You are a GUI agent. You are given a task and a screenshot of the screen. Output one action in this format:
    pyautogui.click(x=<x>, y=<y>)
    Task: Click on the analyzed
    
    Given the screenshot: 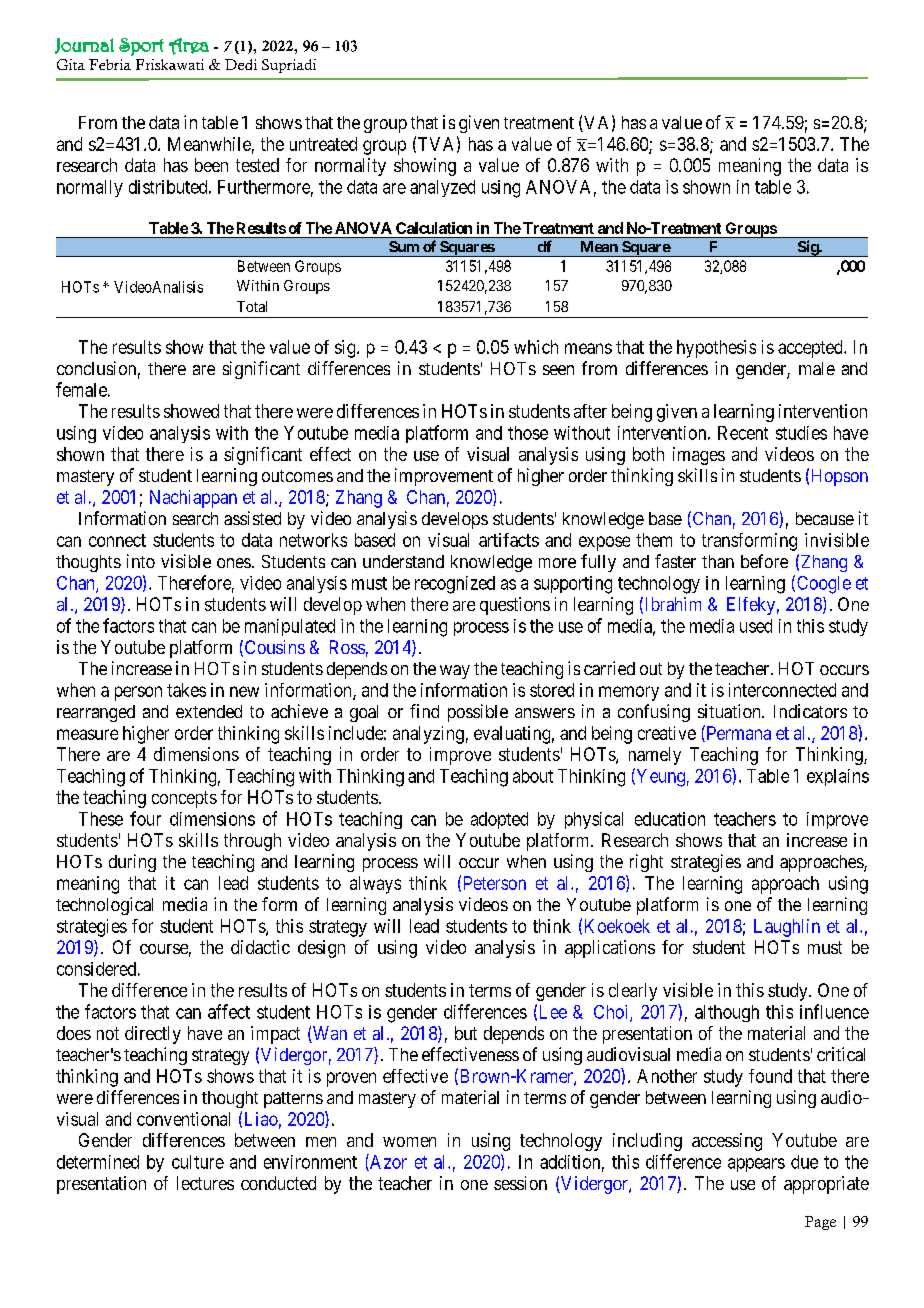 What is the action you would take?
    pyautogui.click(x=442, y=188)
